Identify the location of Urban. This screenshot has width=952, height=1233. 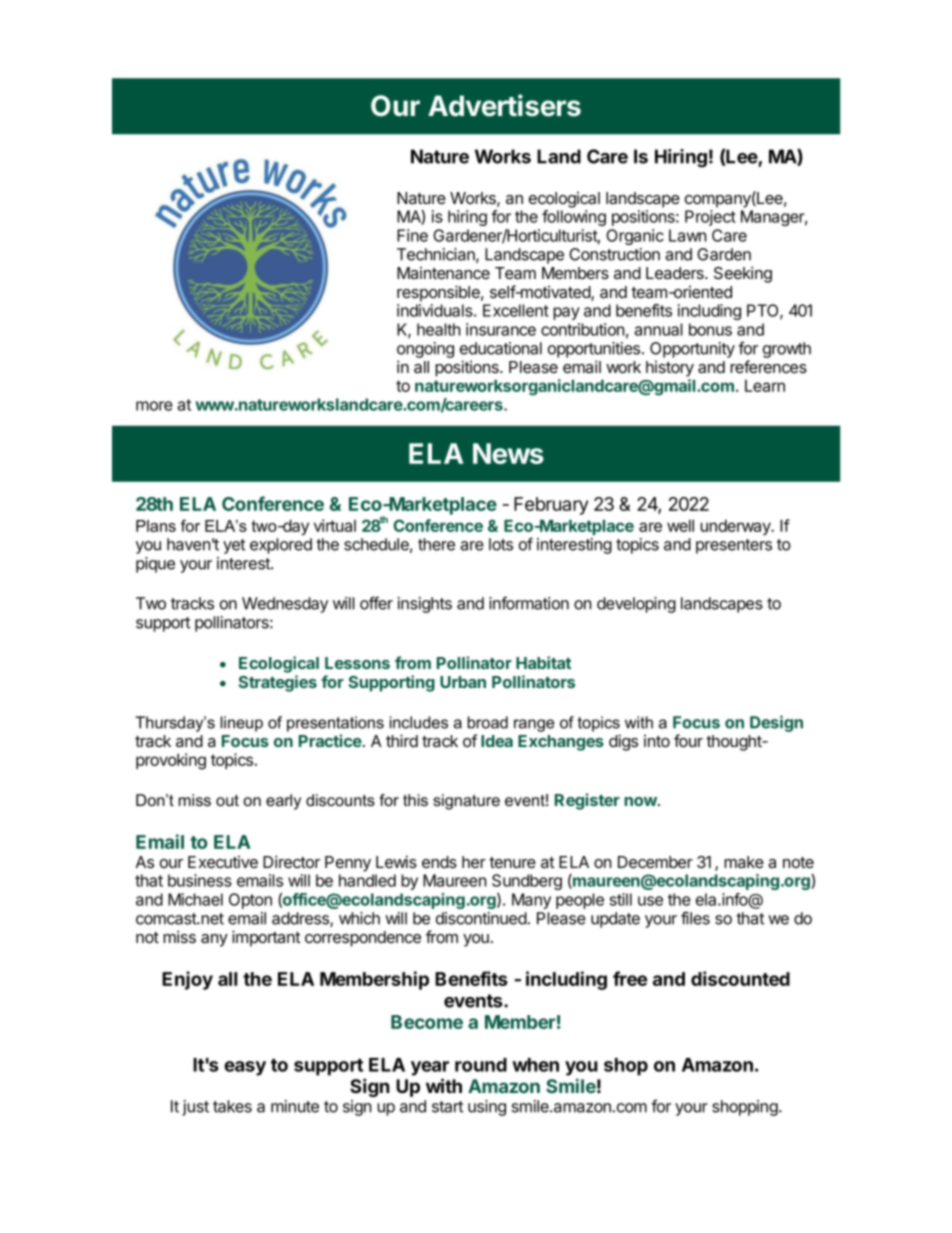
(463, 682).
